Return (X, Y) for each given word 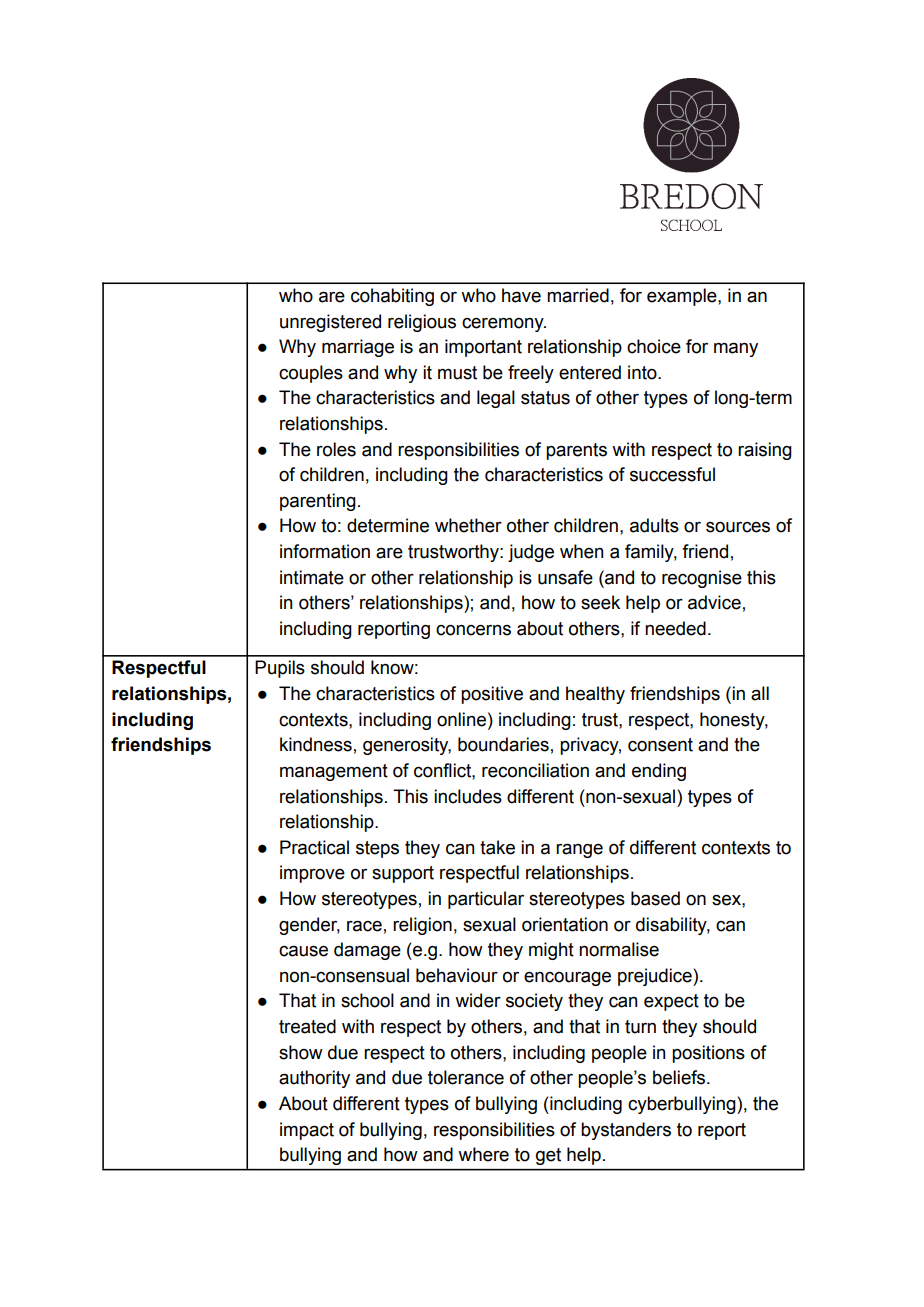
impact (307, 1131)
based (655, 898)
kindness (316, 744)
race (364, 926)
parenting (318, 502)
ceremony (504, 325)
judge (531, 553)
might (551, 951)
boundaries (503, 744)
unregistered (330, 323)
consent (660, 745)
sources (738, 527)
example (683, 297)
